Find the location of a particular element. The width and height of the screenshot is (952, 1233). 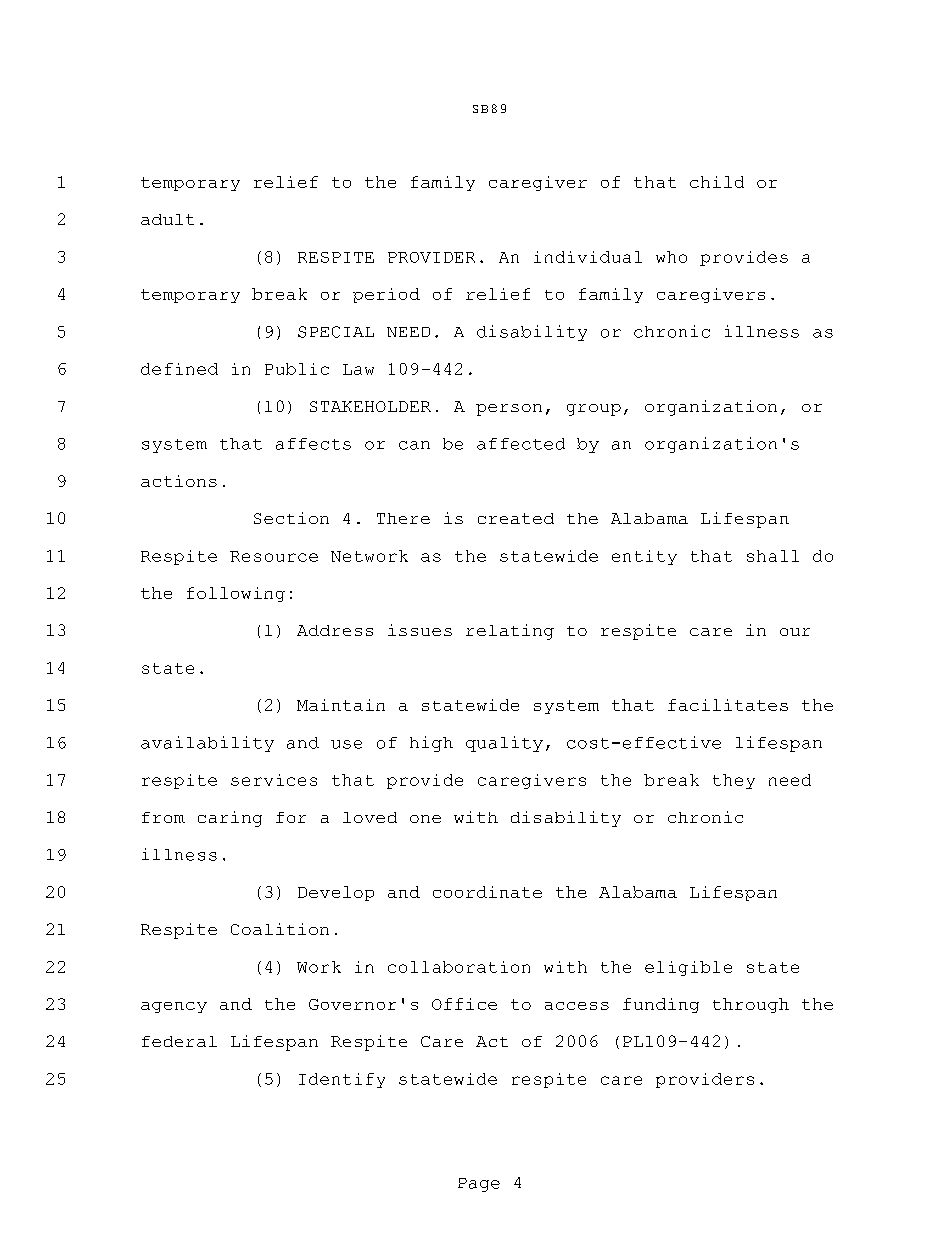

actions is located at coordinates (179, 481).
